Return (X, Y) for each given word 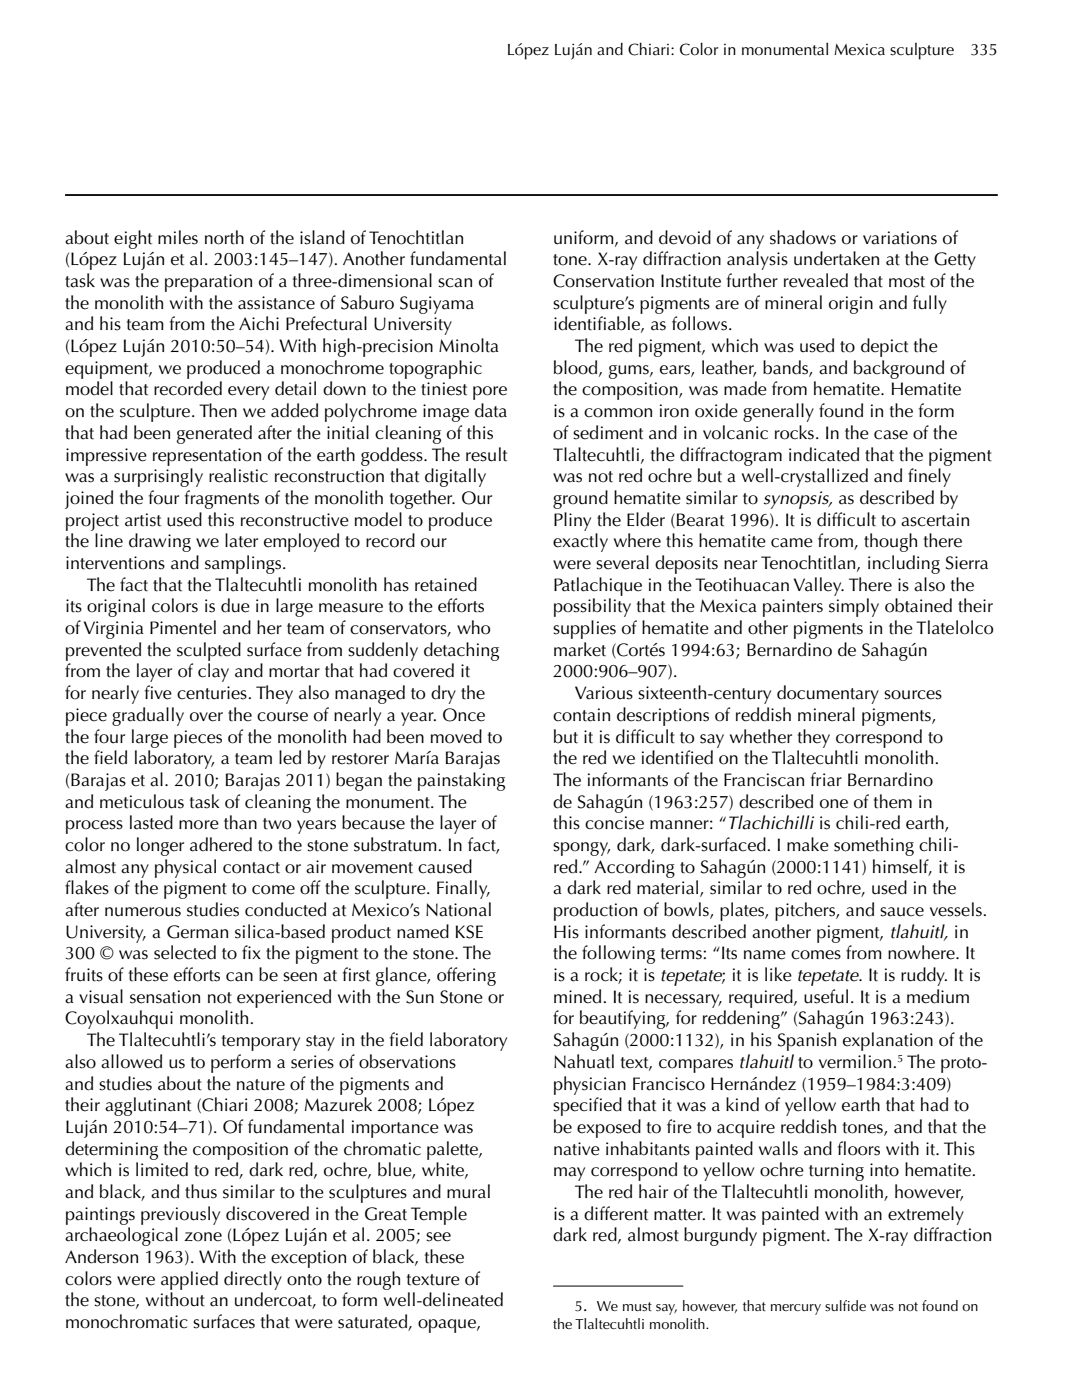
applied (189, 1280)
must (637, 1307)
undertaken (836, 258)
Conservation (603, 281)
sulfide (845, 1306)
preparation (208, 283)
